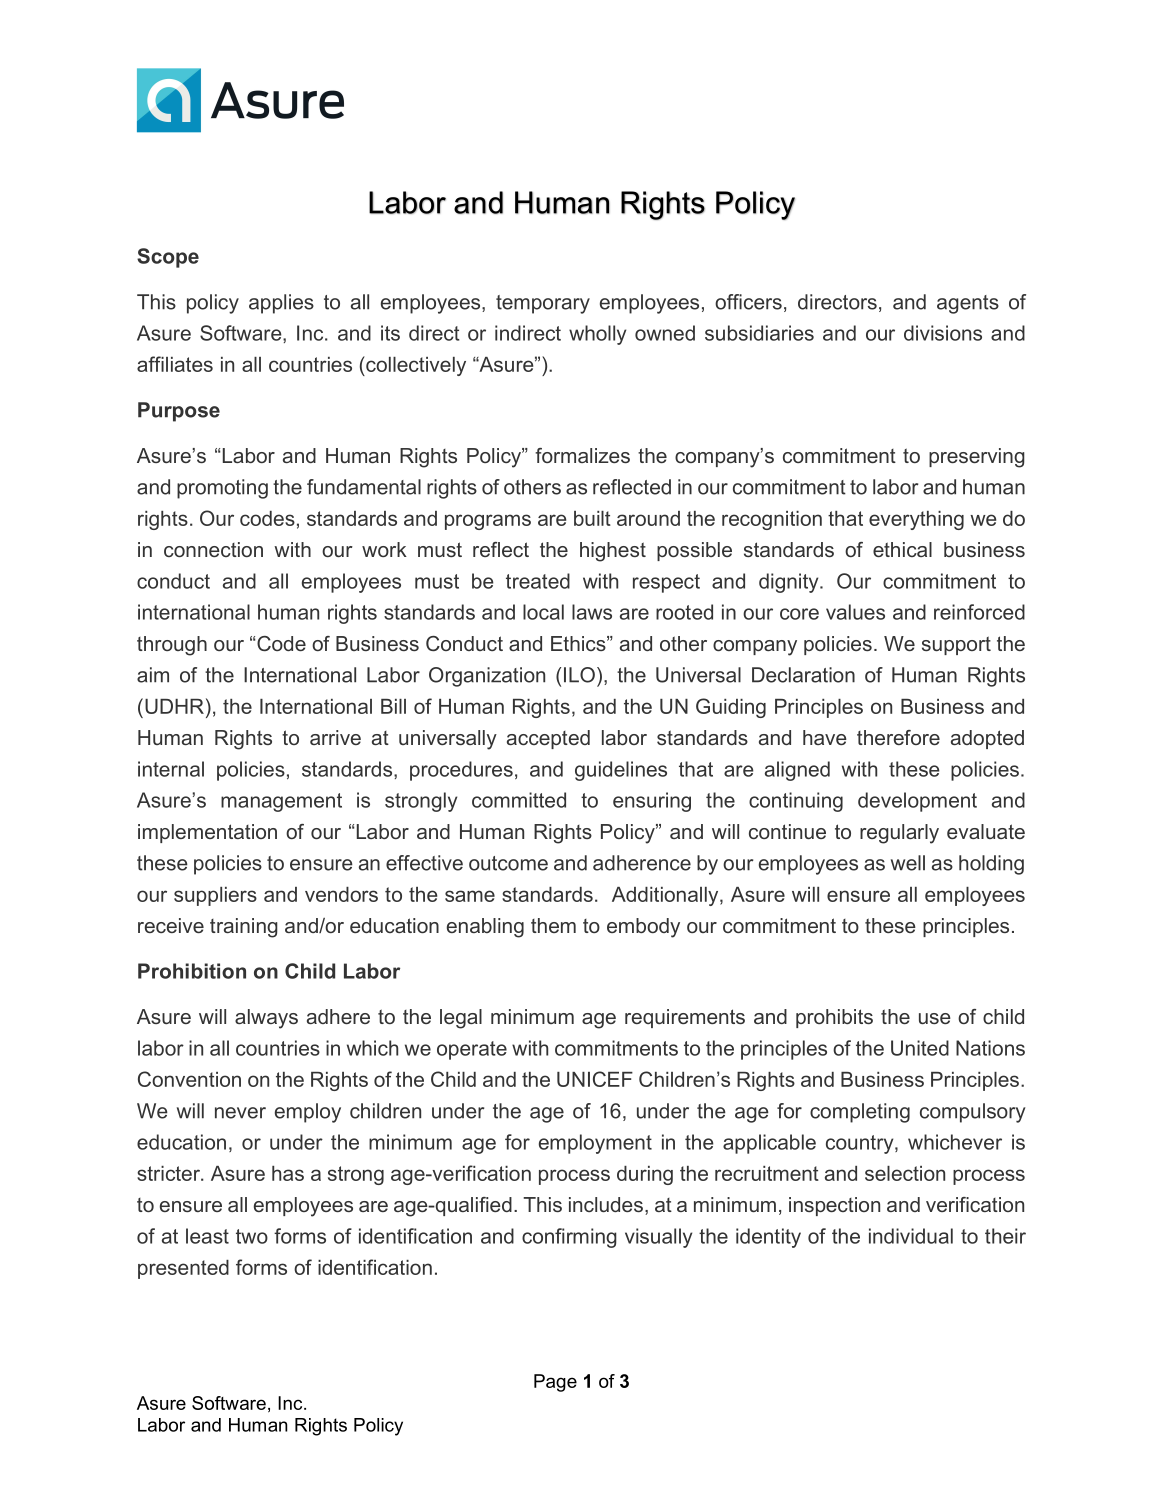 The width and height of the image is (1163, 1504). I want to click on ILO, so click(579, 675).
